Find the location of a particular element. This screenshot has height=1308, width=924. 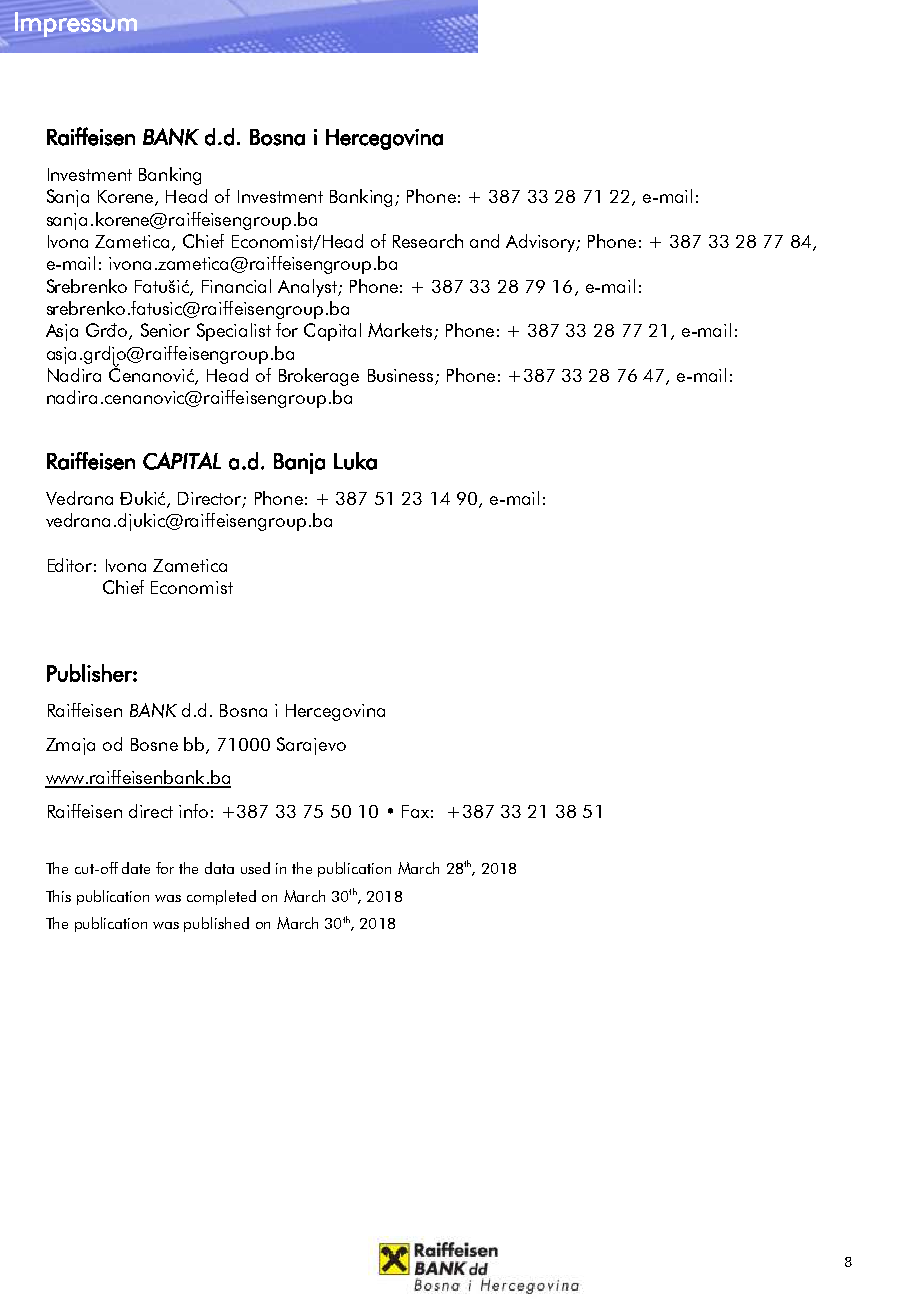

Senior is located at coordinates (165, 330).
